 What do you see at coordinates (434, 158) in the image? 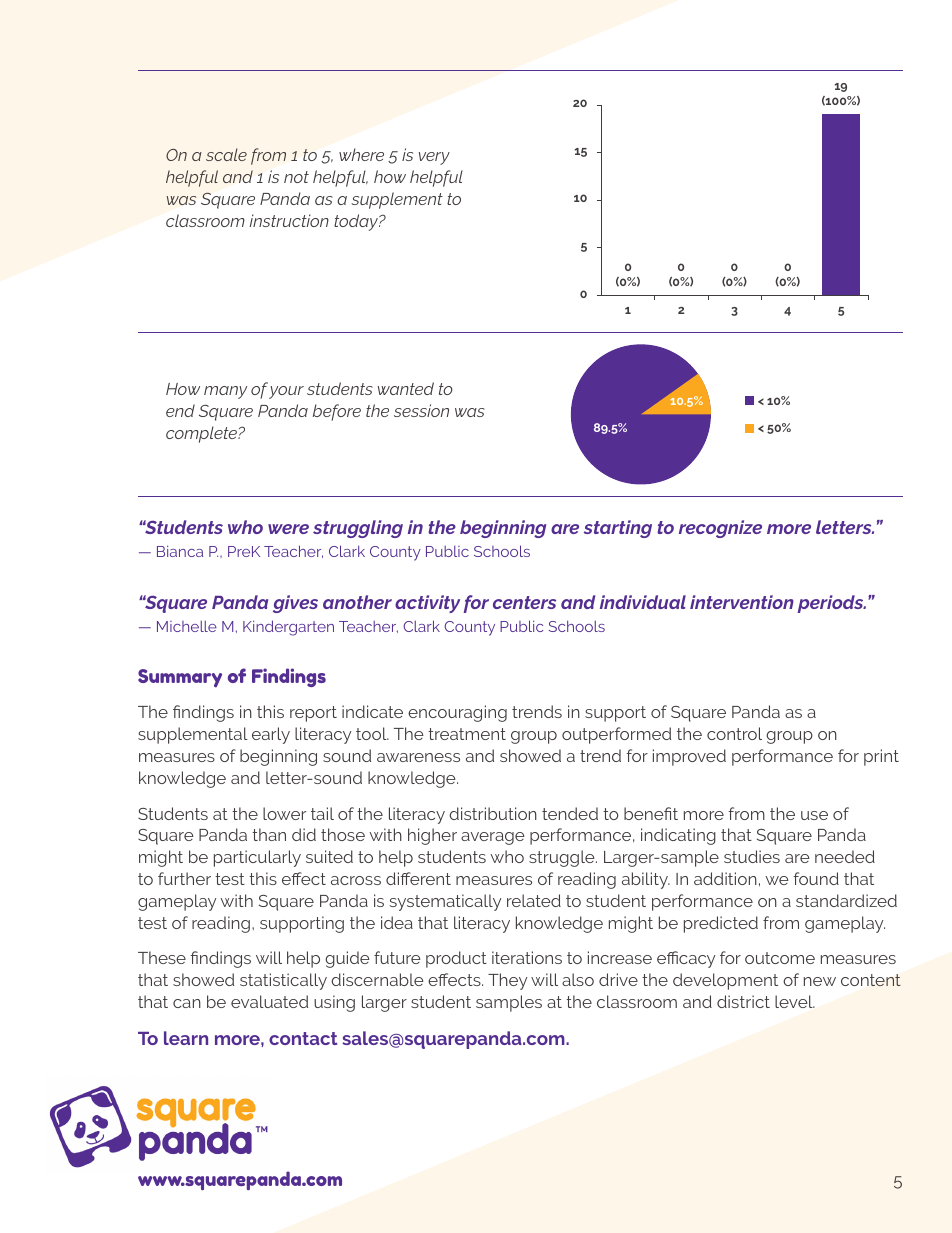
I see `very` at bounding box center [434, 158].
